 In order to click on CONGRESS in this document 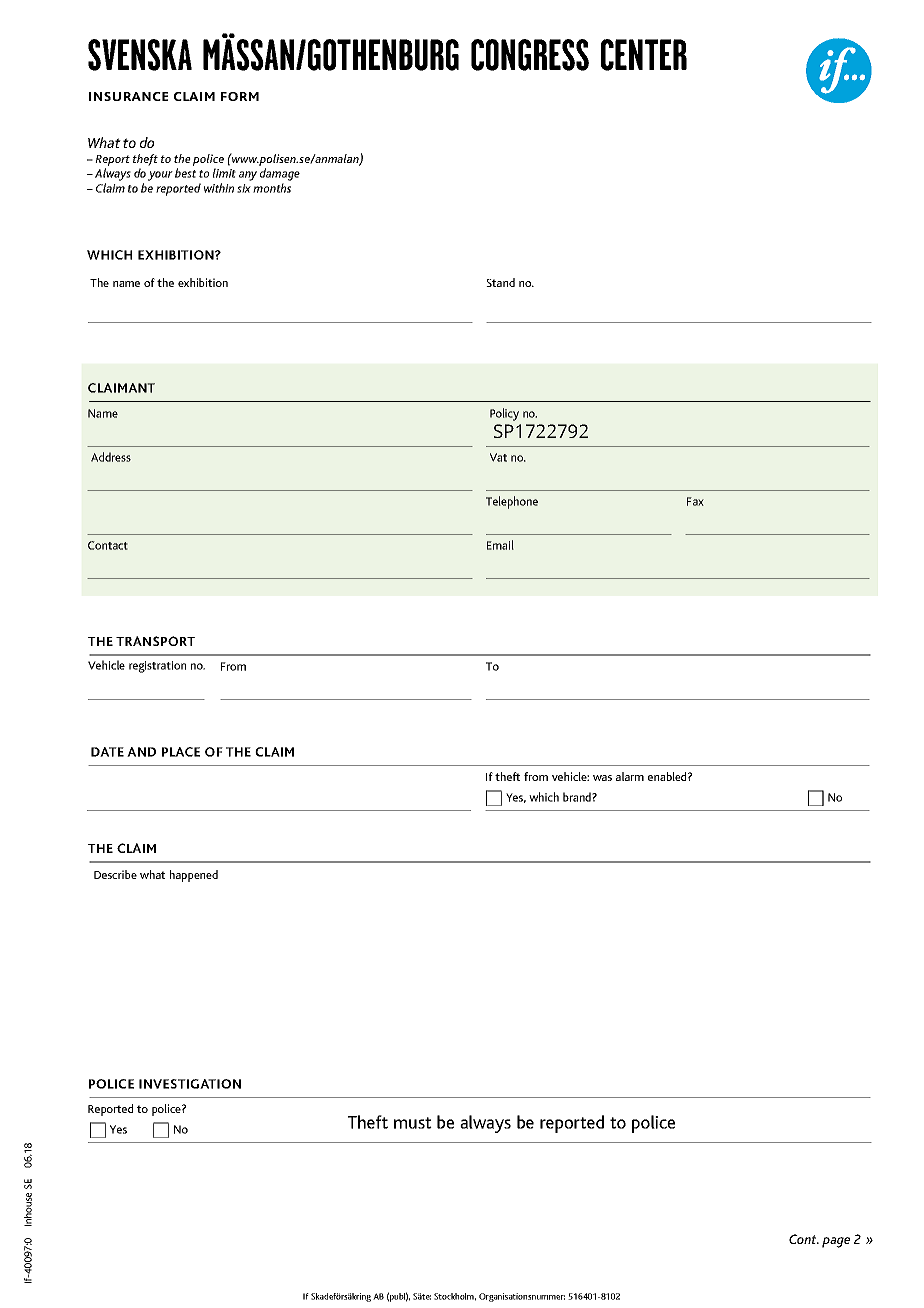, I will do `click(530, 55)`.
